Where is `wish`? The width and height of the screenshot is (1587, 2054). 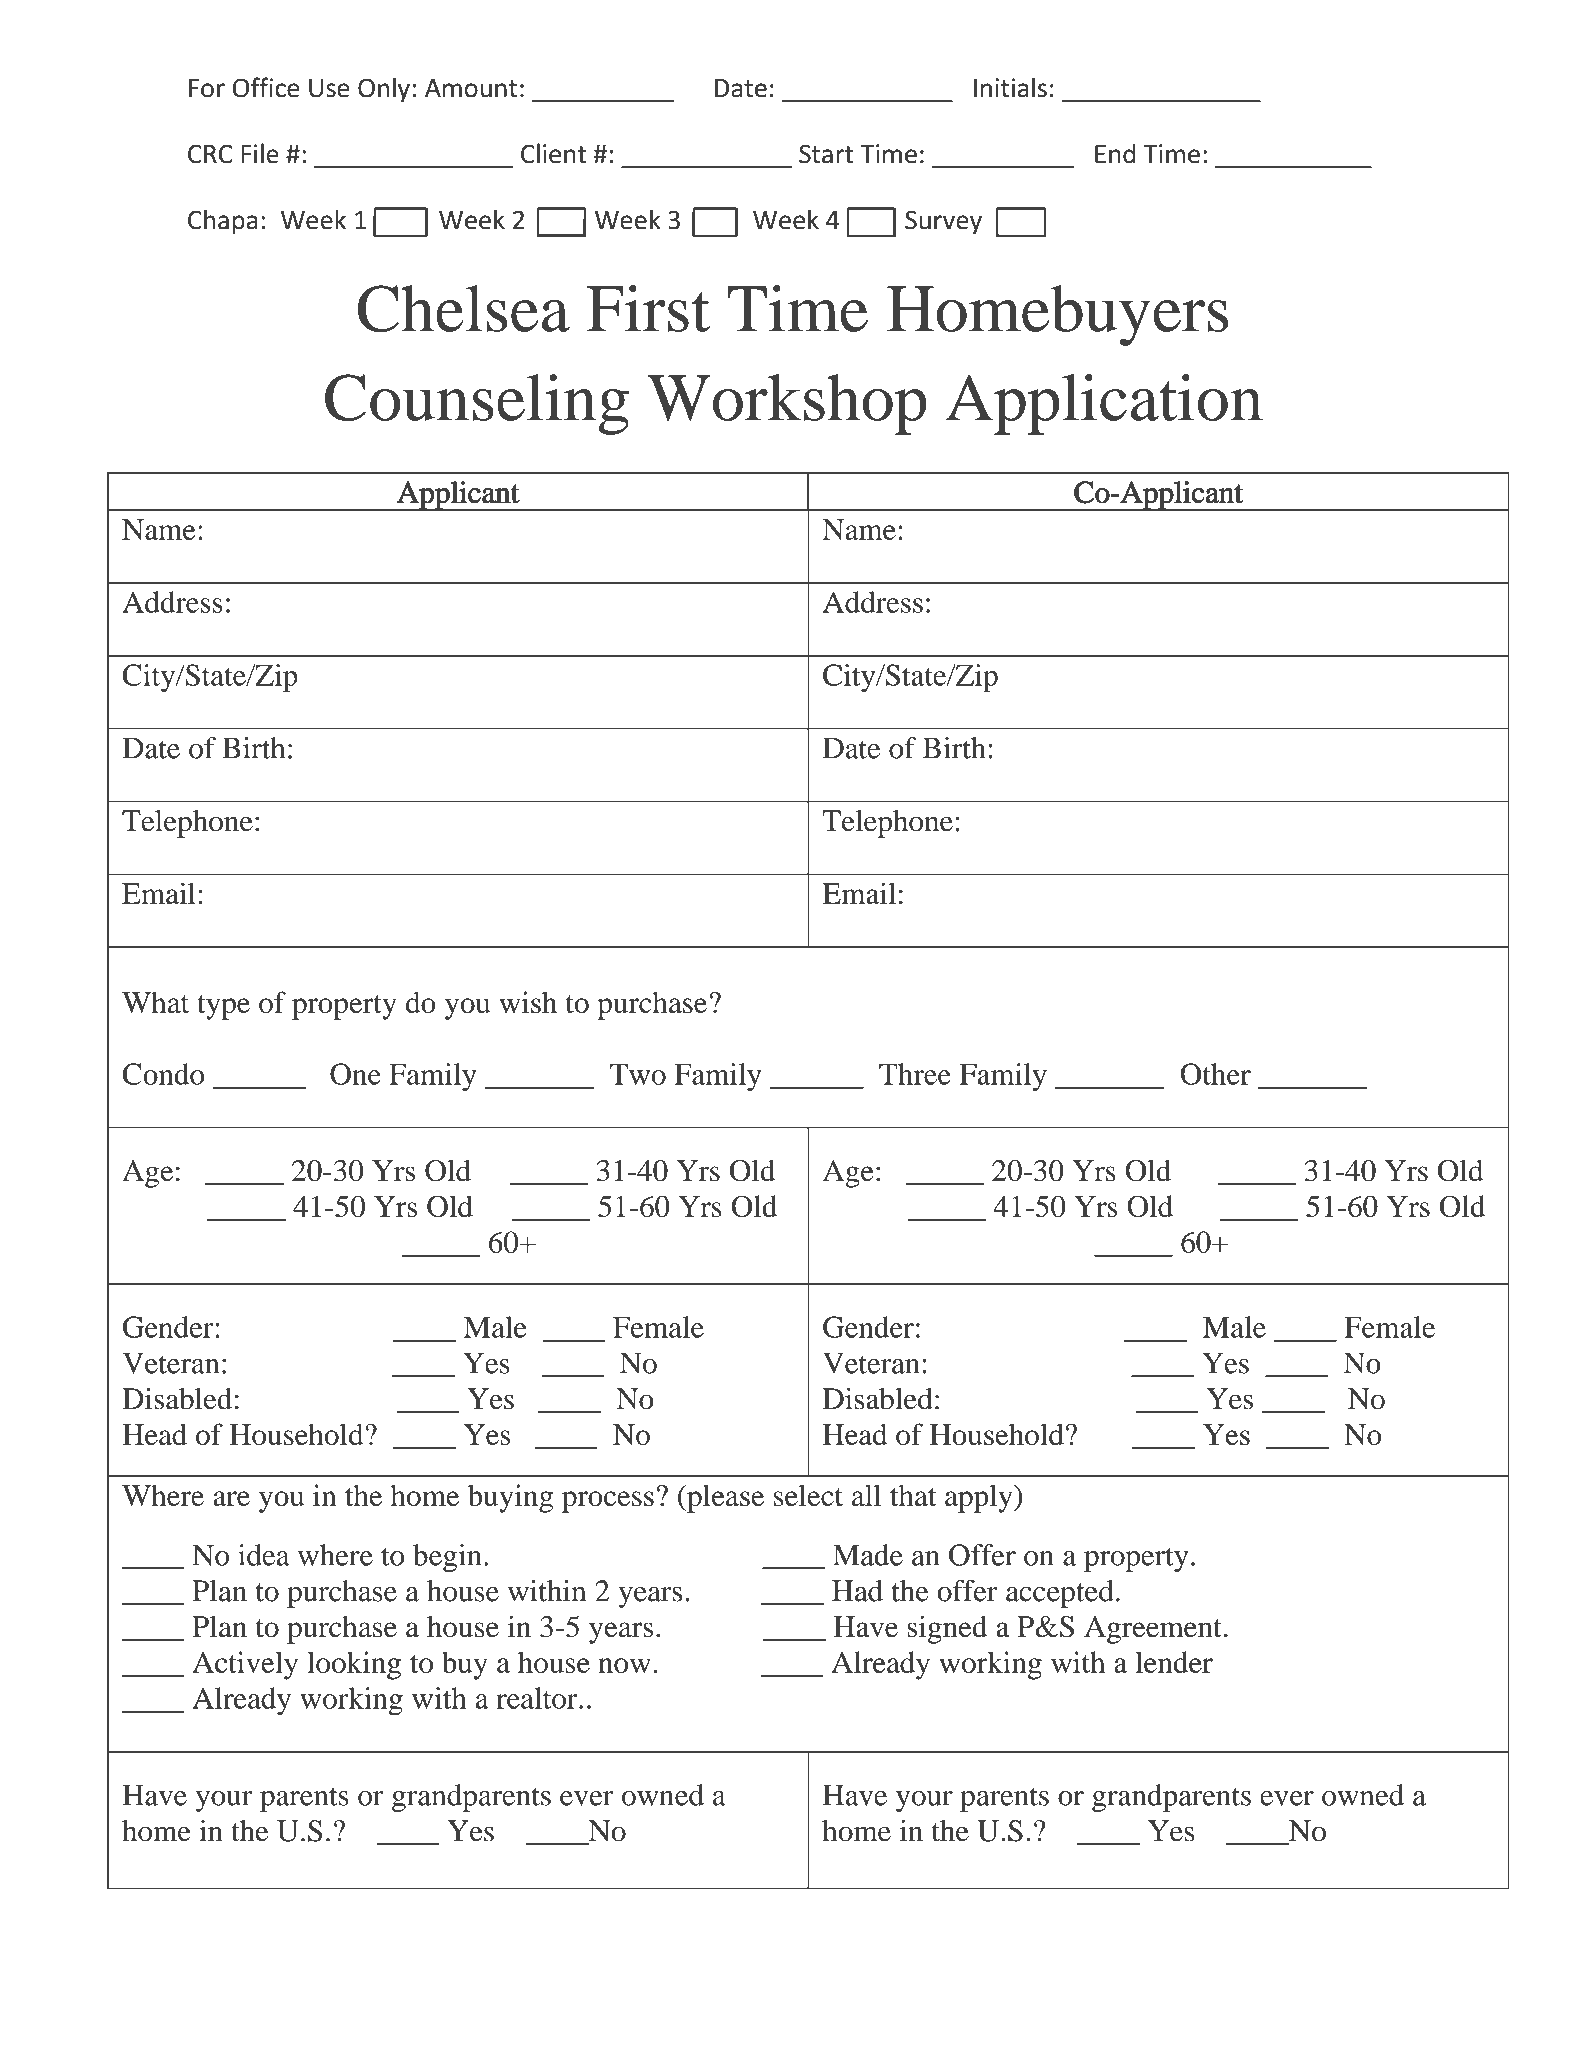
wish is located at coordinates (528, 1002).
